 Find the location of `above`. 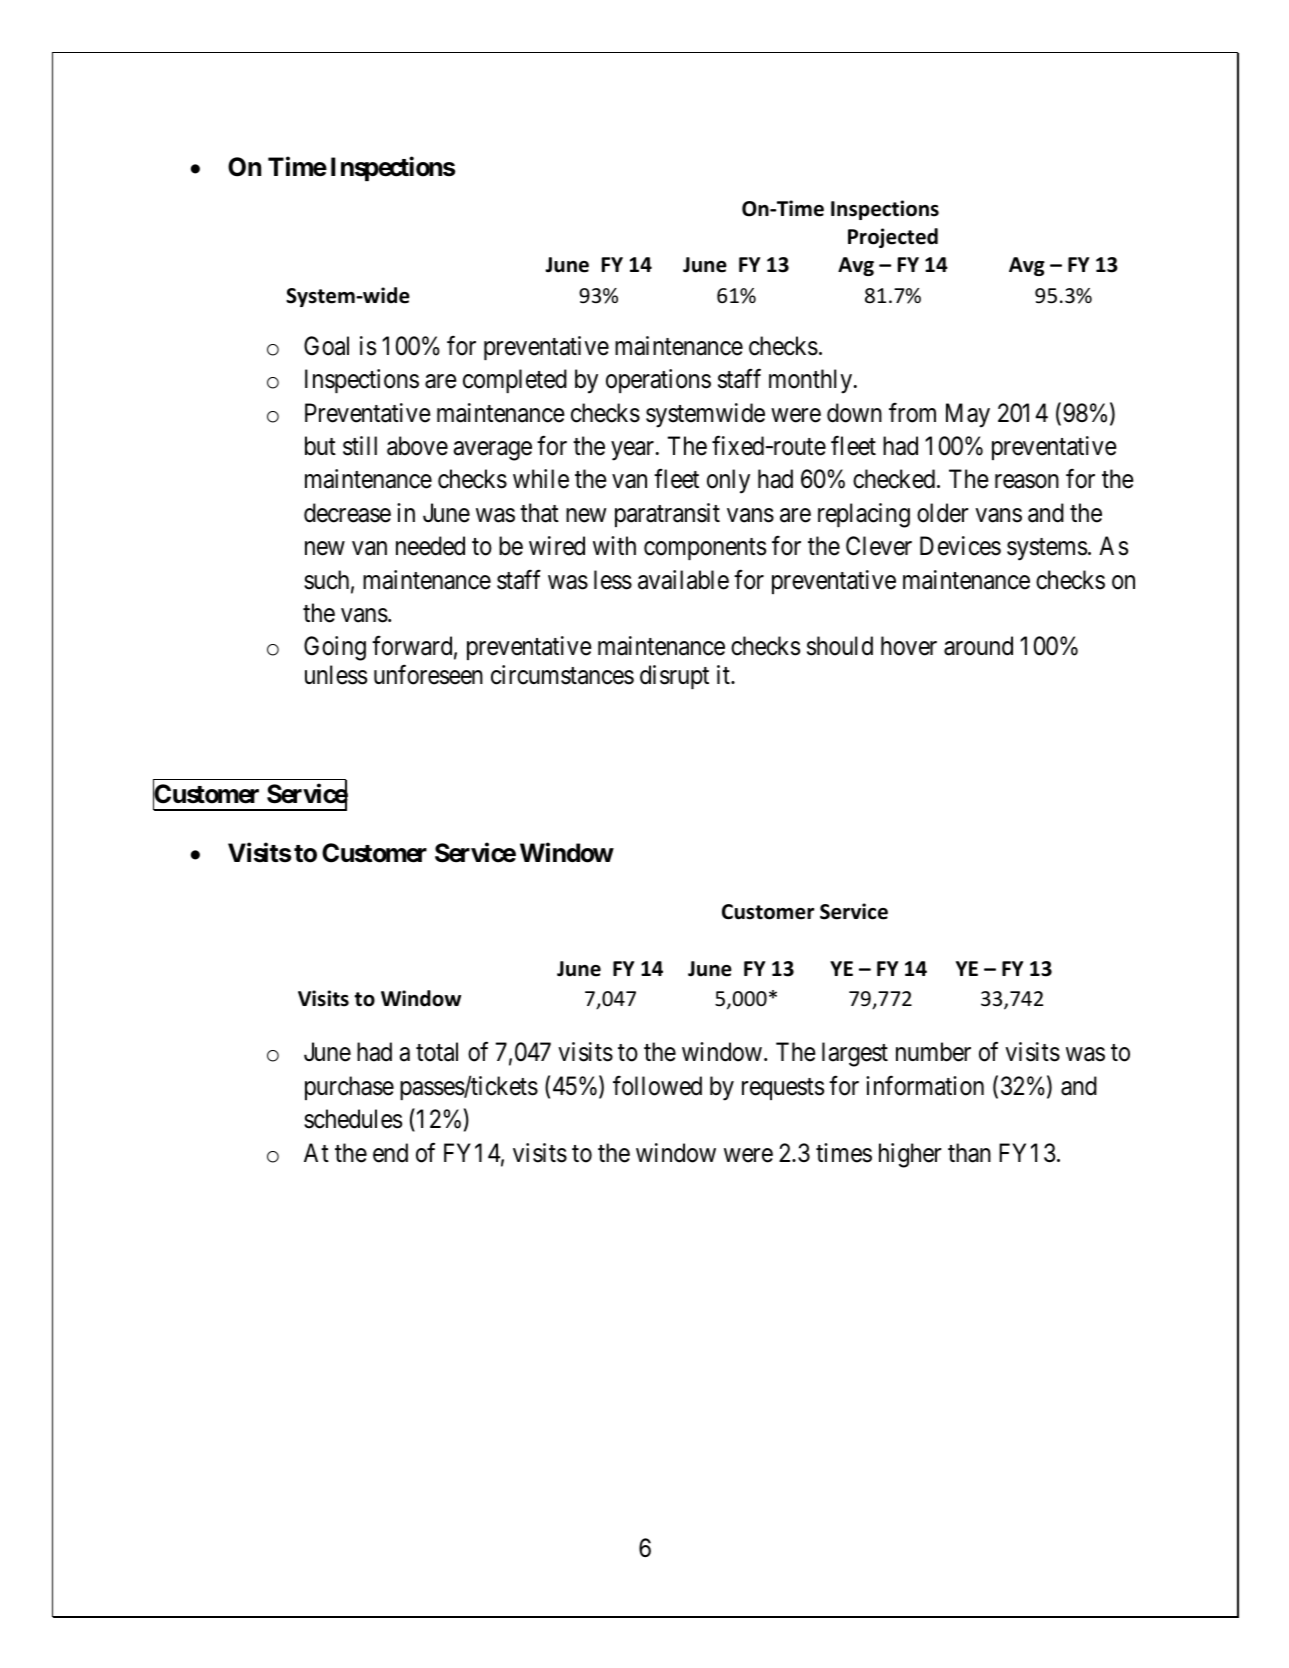

above is located at coordinates (417, 446).
